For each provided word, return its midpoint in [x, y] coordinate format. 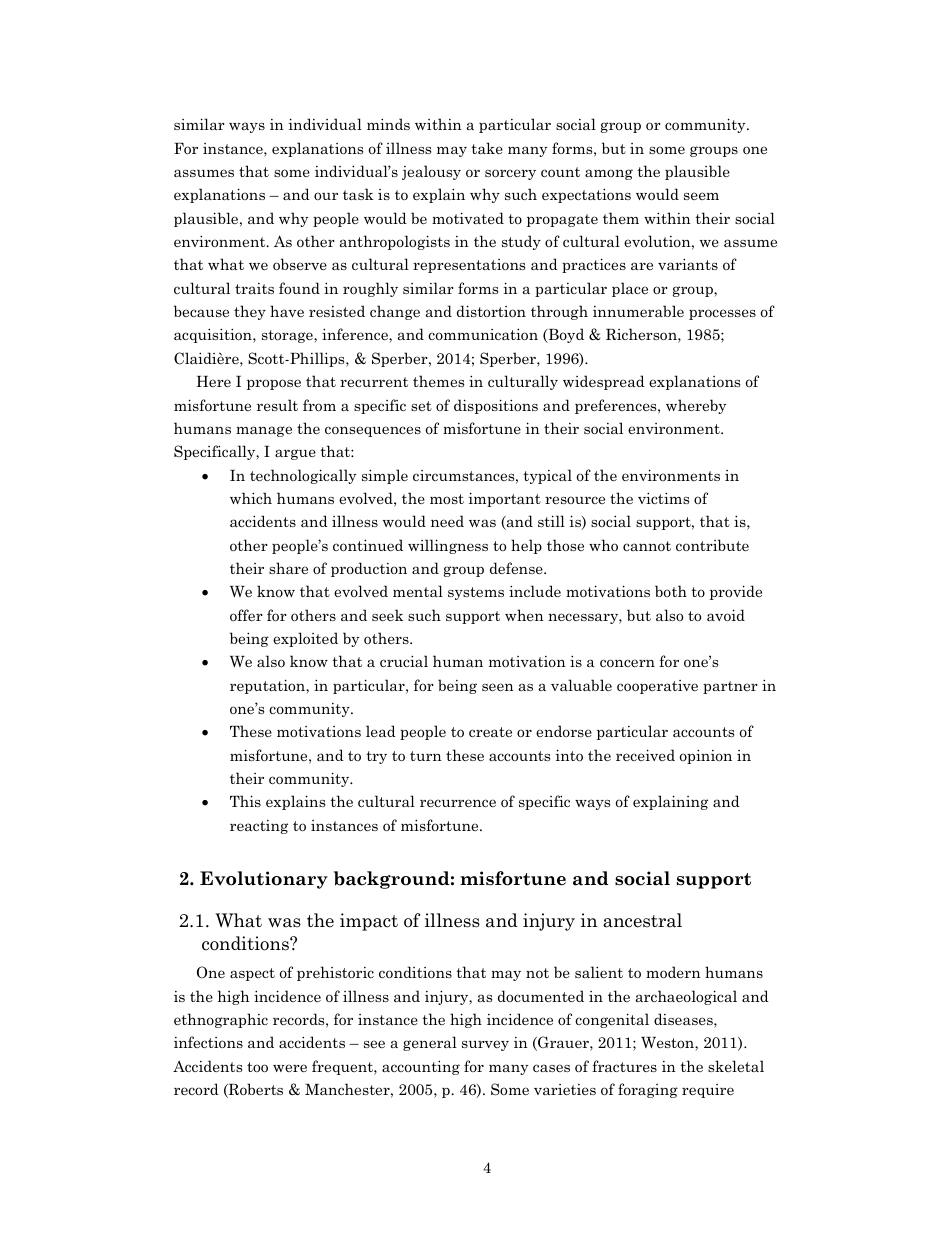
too [257, 1067]
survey [485, 1045]
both [671, 591]
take [487, 148]
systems [476, 593]
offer [246, 615]
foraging [648, 1090]
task [358, 194]
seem [701, 196]
